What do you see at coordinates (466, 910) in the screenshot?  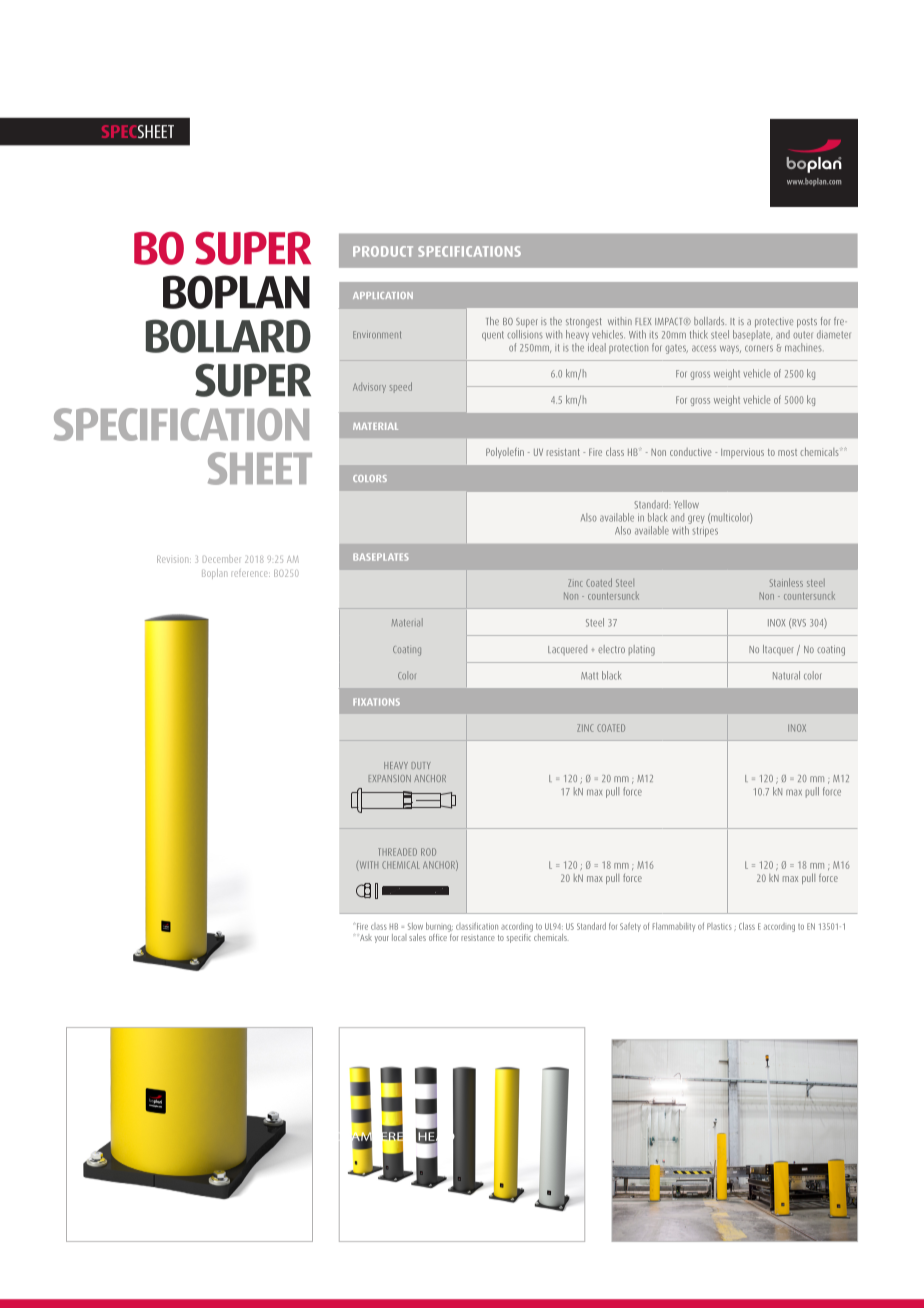 I see `std` at bounding box center [466, 910].
